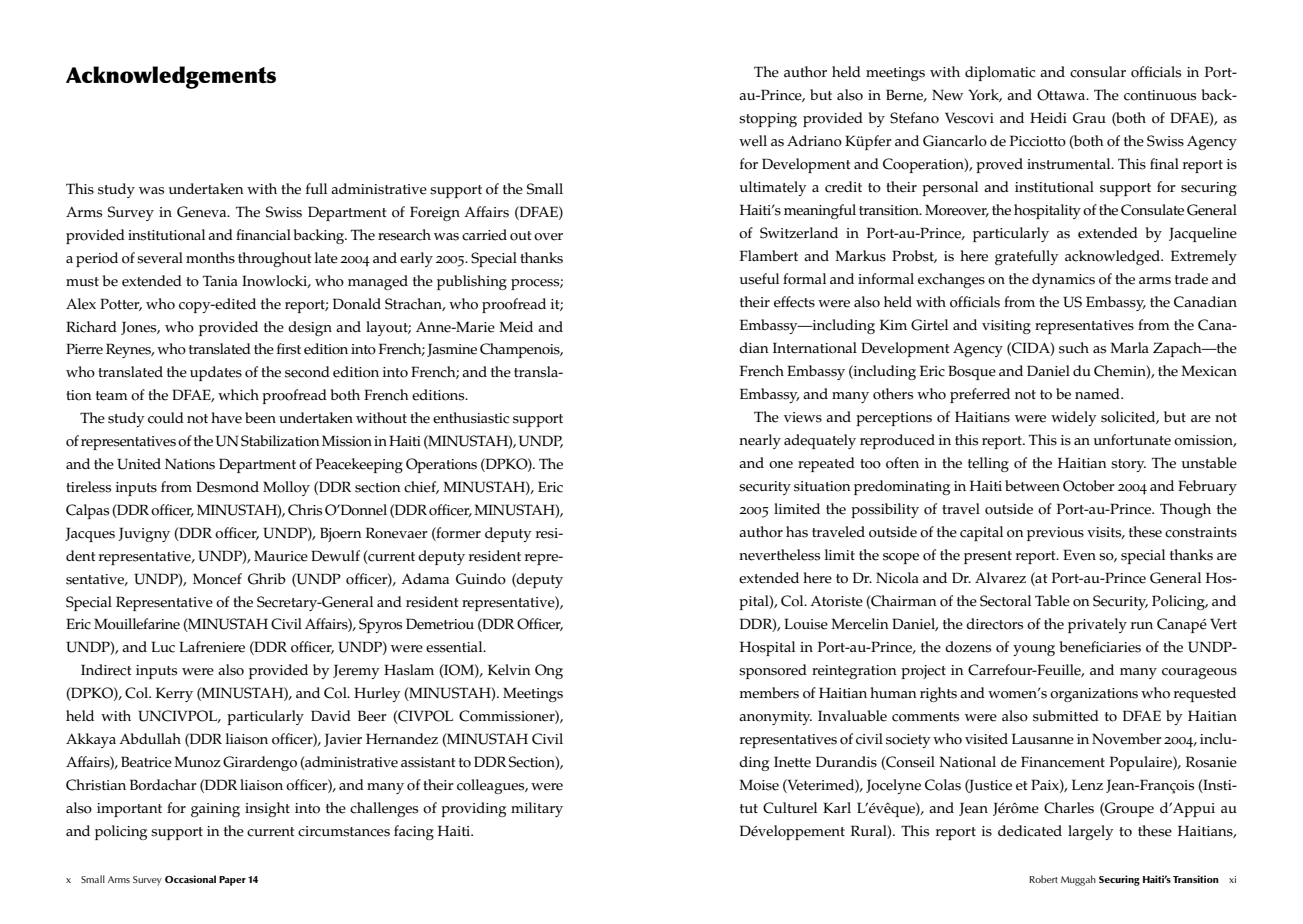 The width and height of the screenshot is (1303, 924). Describe the element at coordinates (1089, 486) in the screenshot. I see `October` at that location.
